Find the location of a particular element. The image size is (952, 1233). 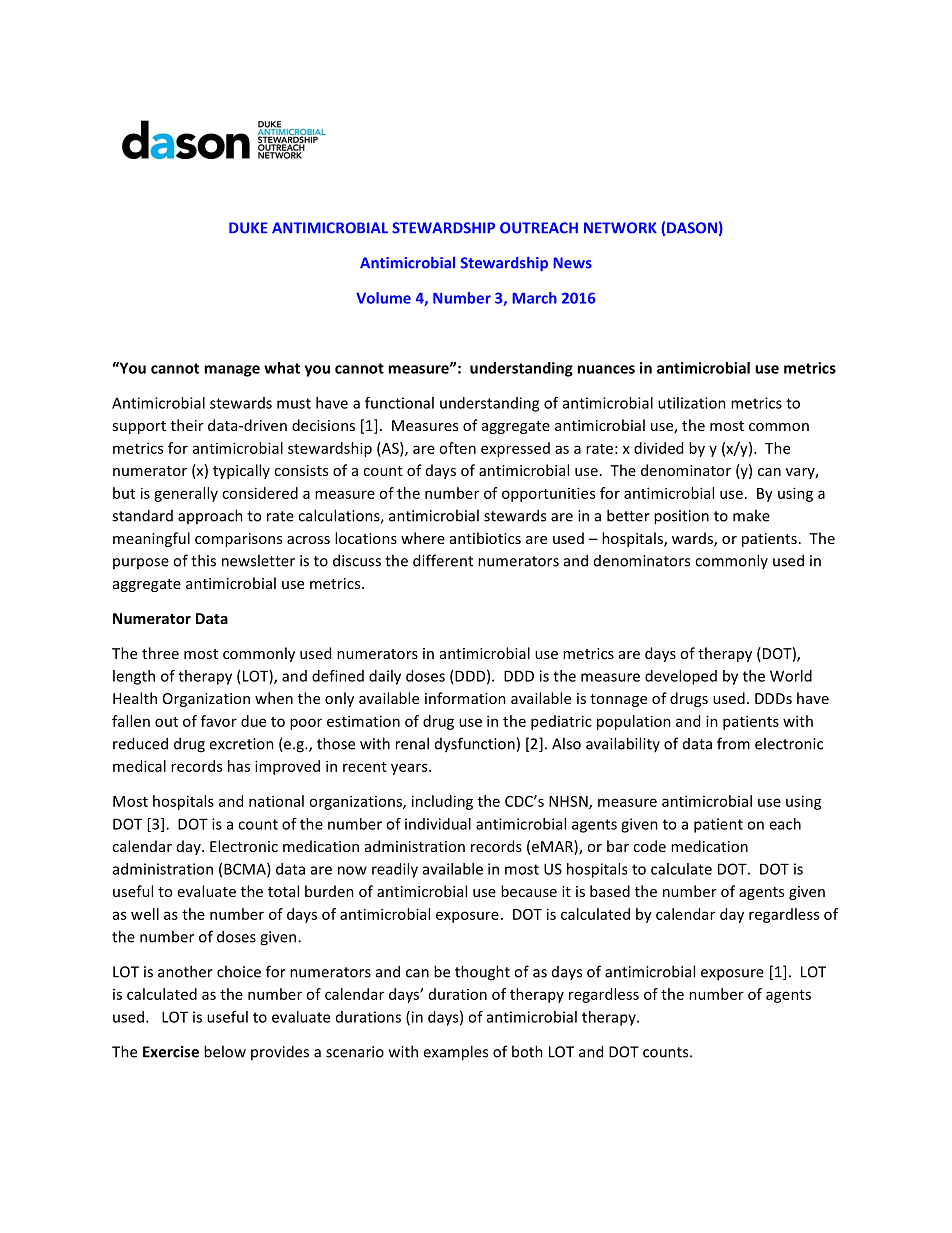

often is located at coordinates (457, 448).
